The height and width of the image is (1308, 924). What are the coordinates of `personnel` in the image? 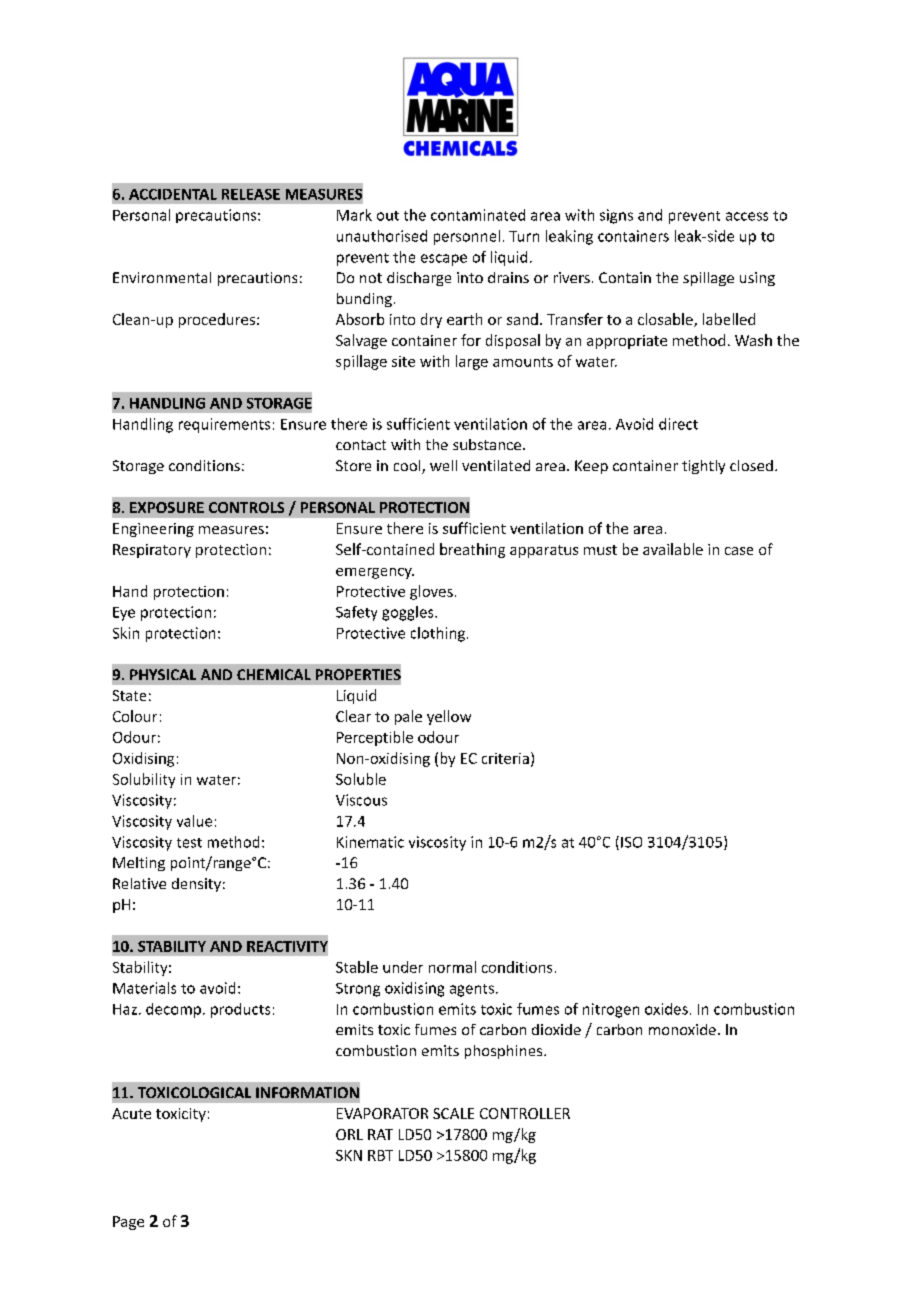 It's located at (467, 237).
